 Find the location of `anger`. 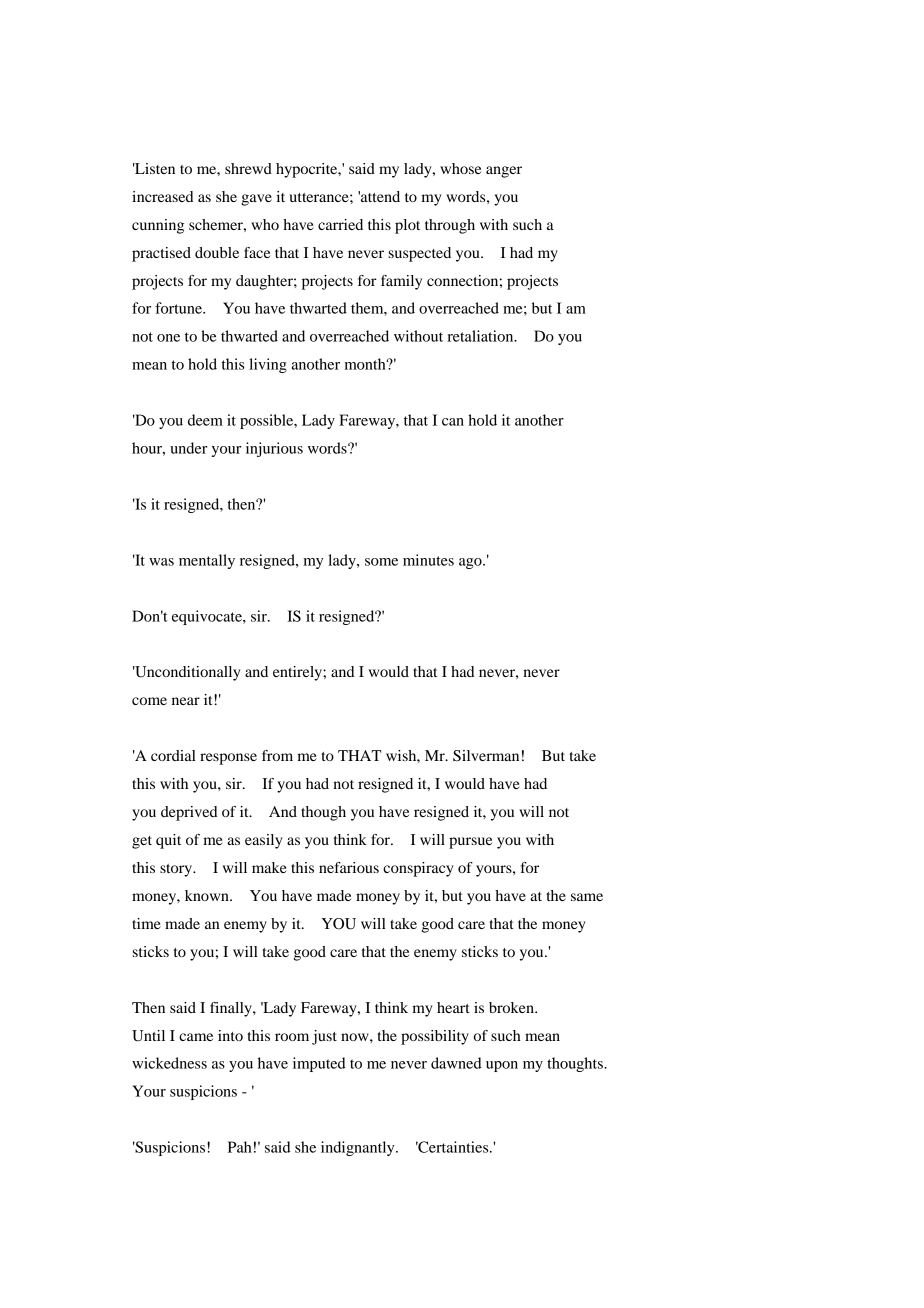

anger is located at coordinates (504, 172).
